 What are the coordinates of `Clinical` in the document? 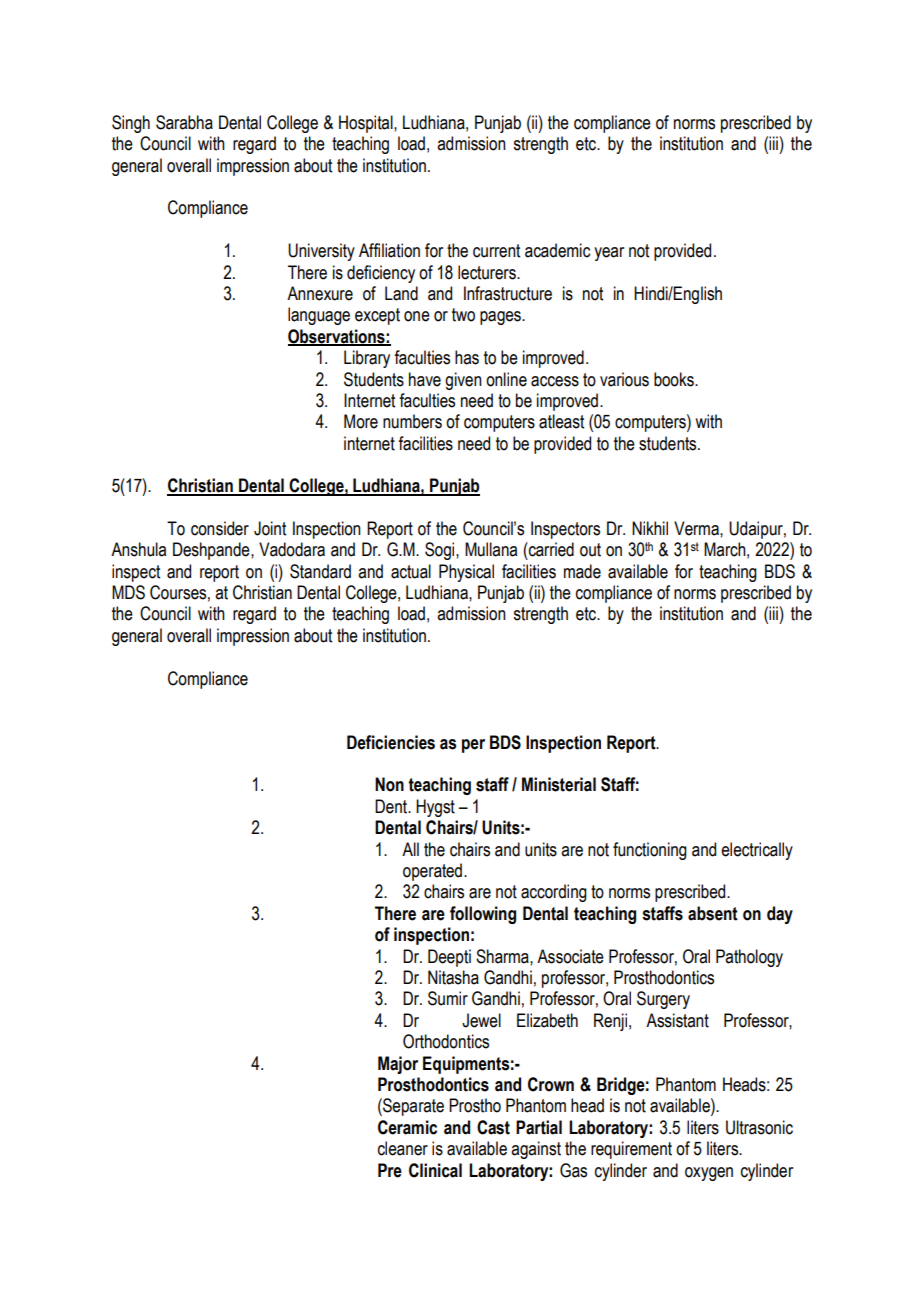 It's located at (435, 1170).
